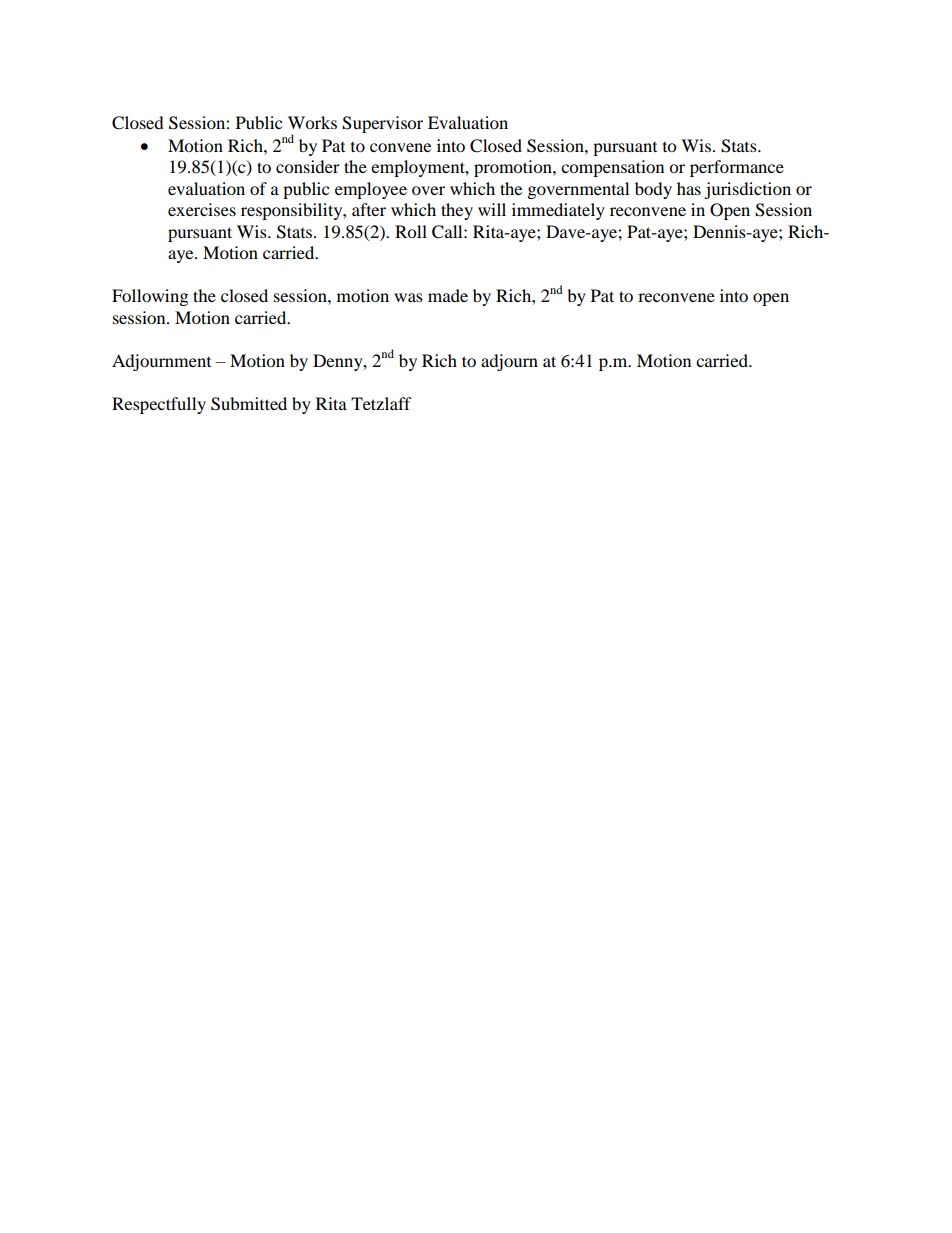  I want to click on performance, so click(737, 168).
